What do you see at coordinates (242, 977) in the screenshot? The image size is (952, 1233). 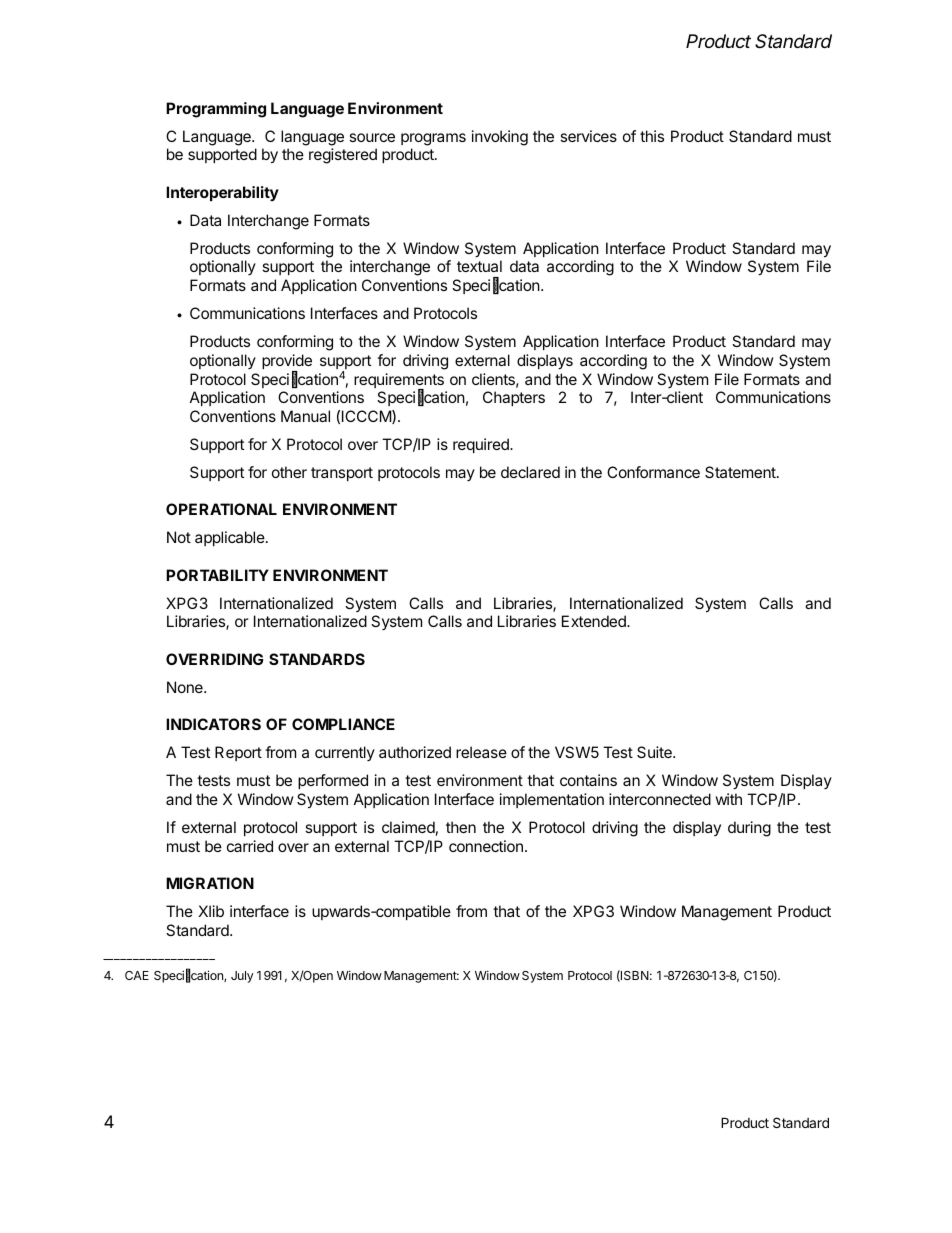 I see `July` at bounding box center [242, 977].
